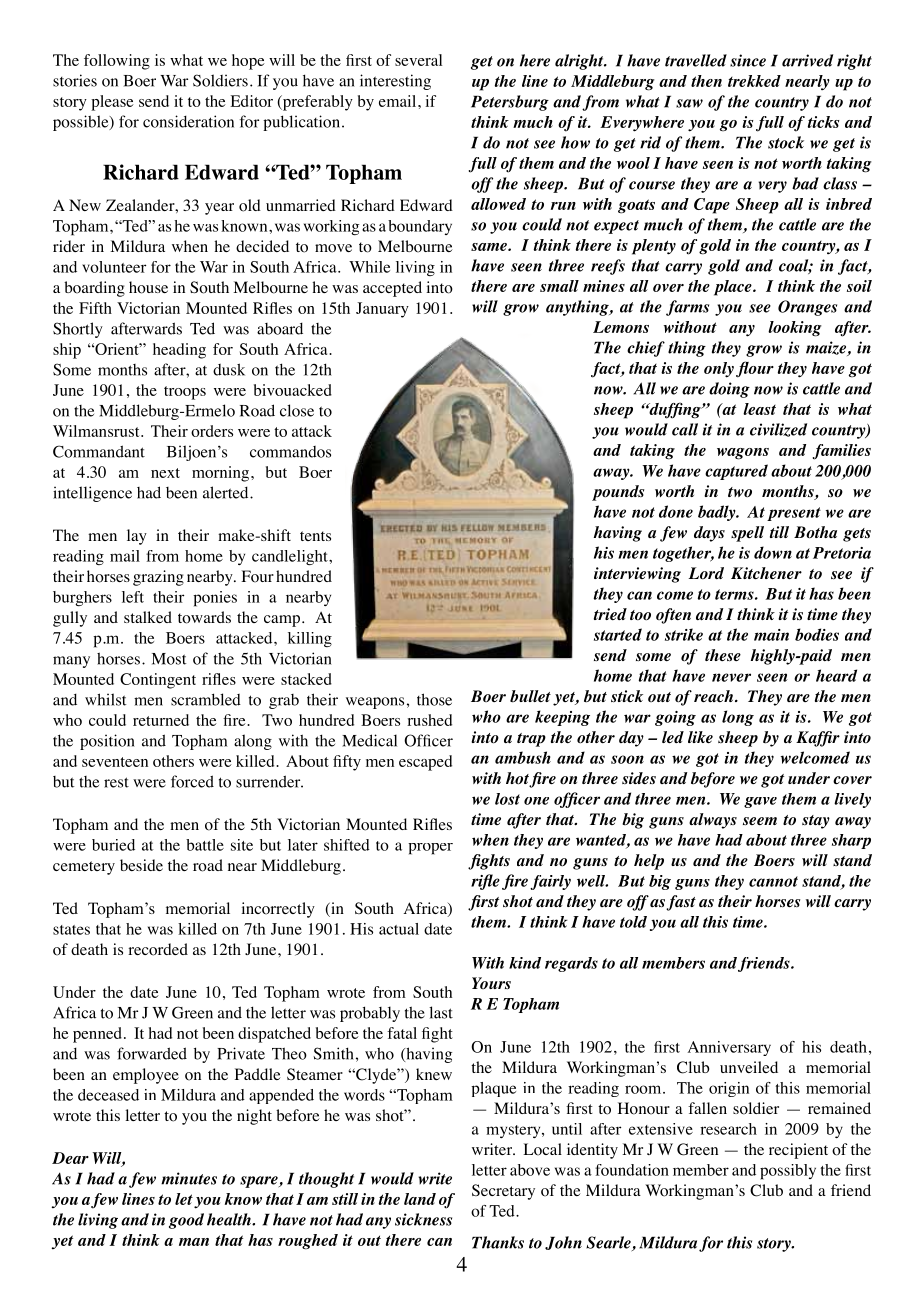 The width and height of the page is (924, 1308). What do you see at coordinates (186, 1221) in the page?
I see `good` at bounding box center [186, 1221].
